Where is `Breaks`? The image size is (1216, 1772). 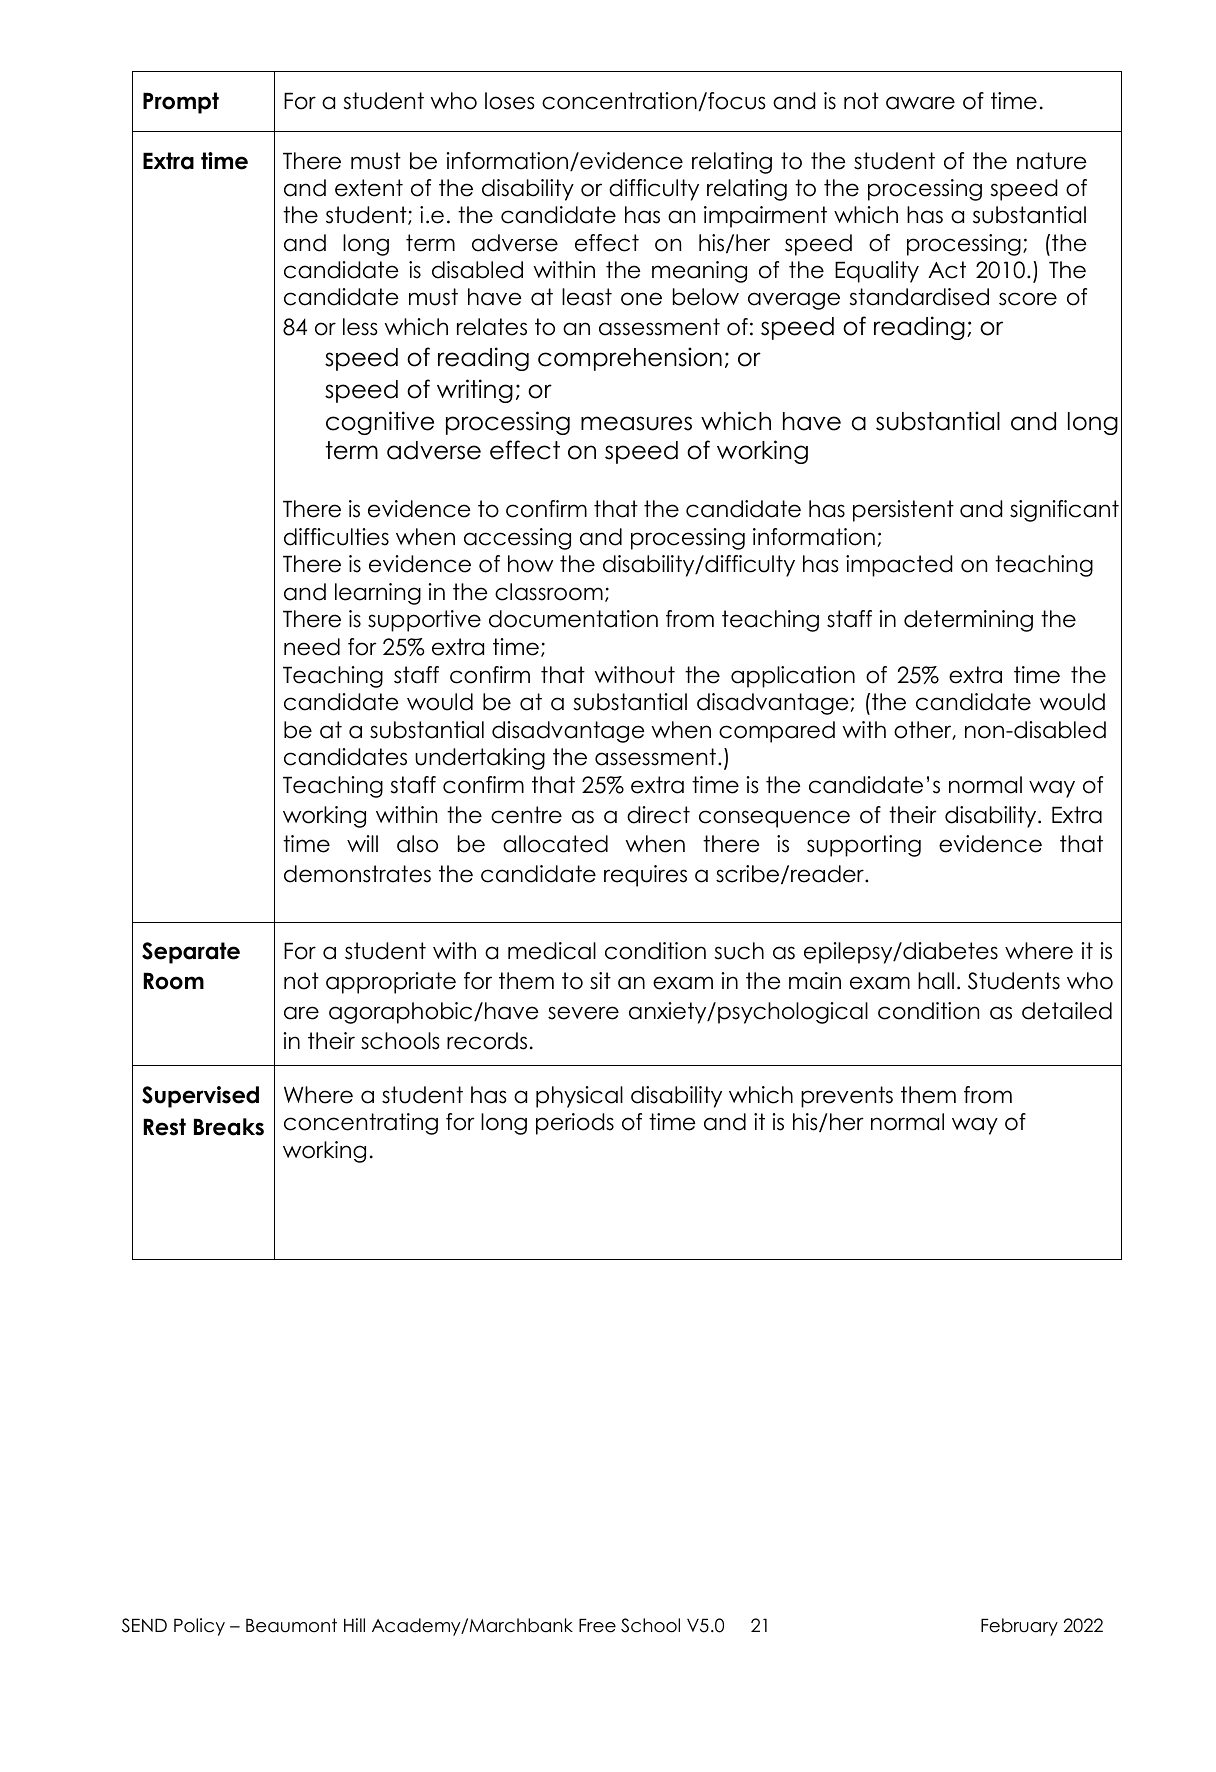
Breaks is located at coordinates (229, 1127).
